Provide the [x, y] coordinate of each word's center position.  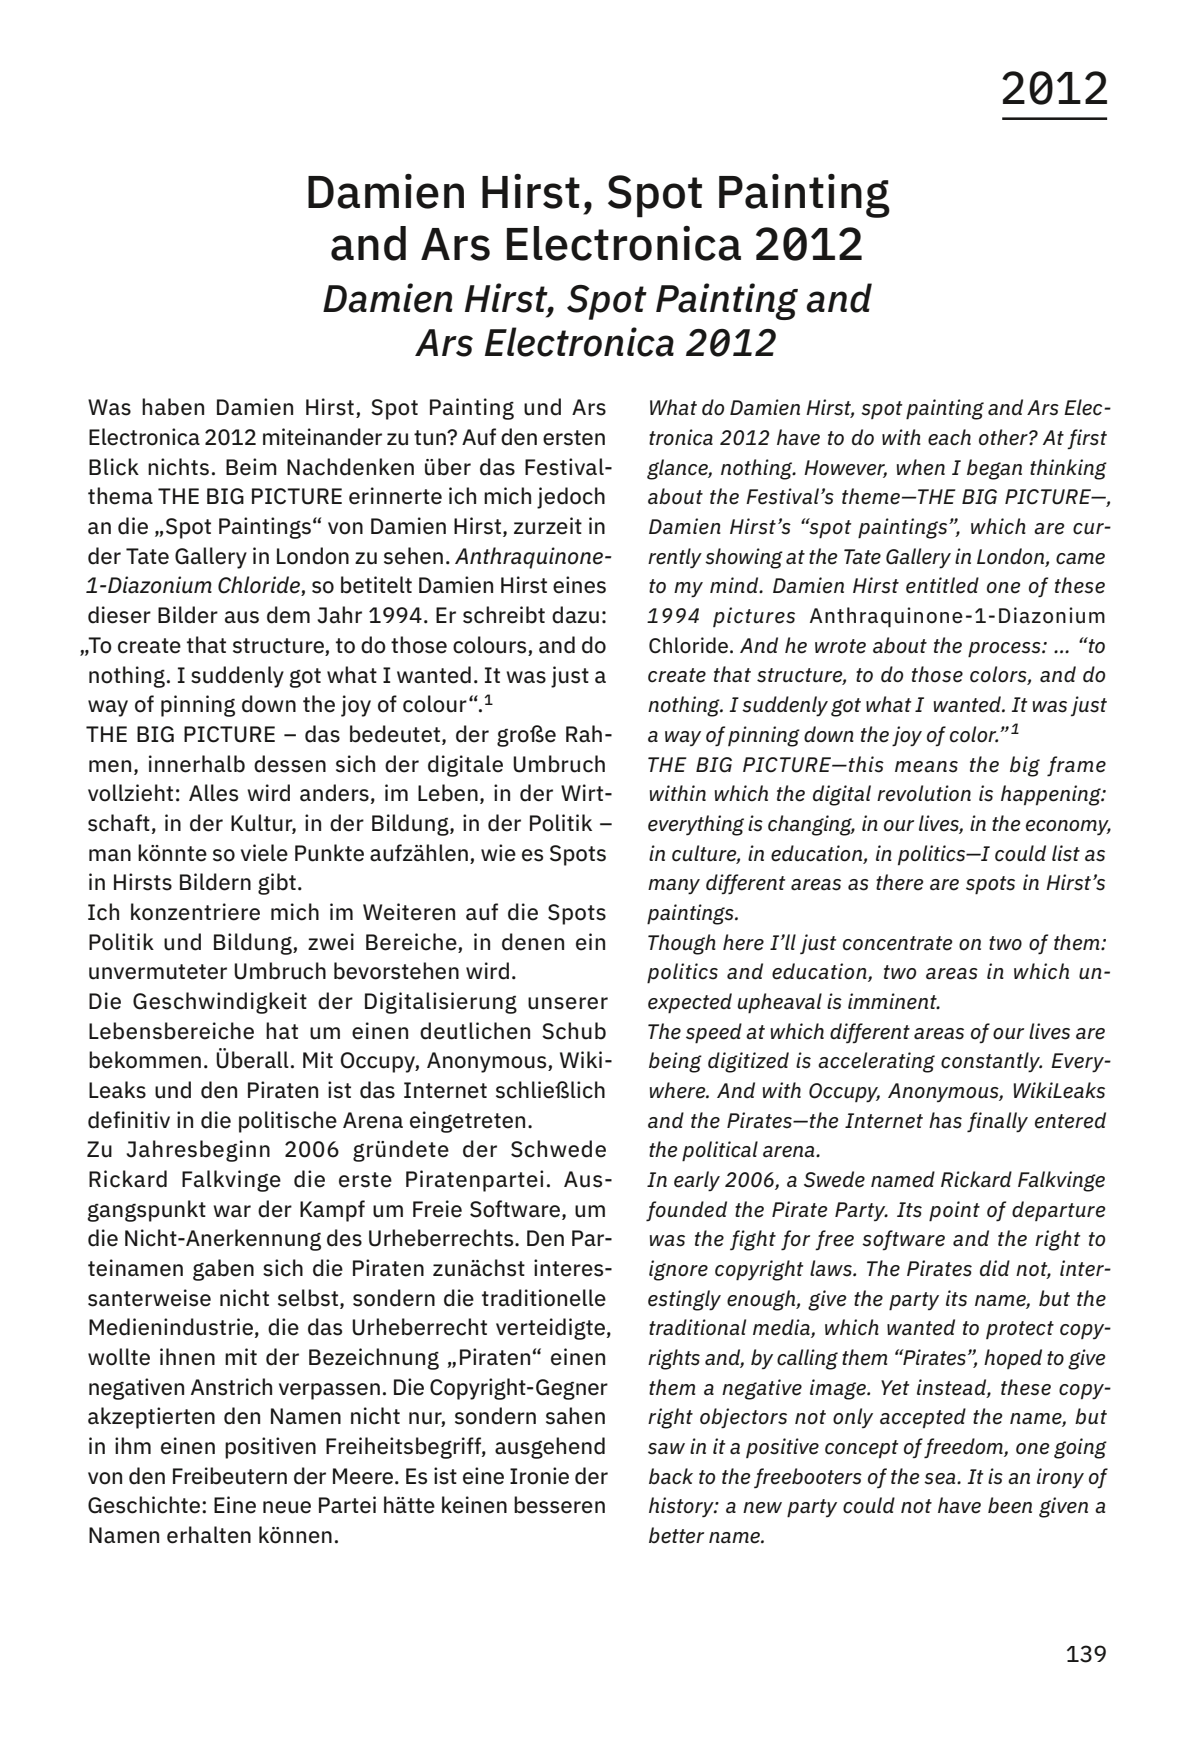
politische [288, 1122]
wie [498, 853]
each [949, 437]
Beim [251, 467]
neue [287, 1507]
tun [431, 438]
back [671, 1476]
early [697, 1181]
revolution [924, 793]
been [1010, 1505]
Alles [213, 793]
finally [997, 1122]
